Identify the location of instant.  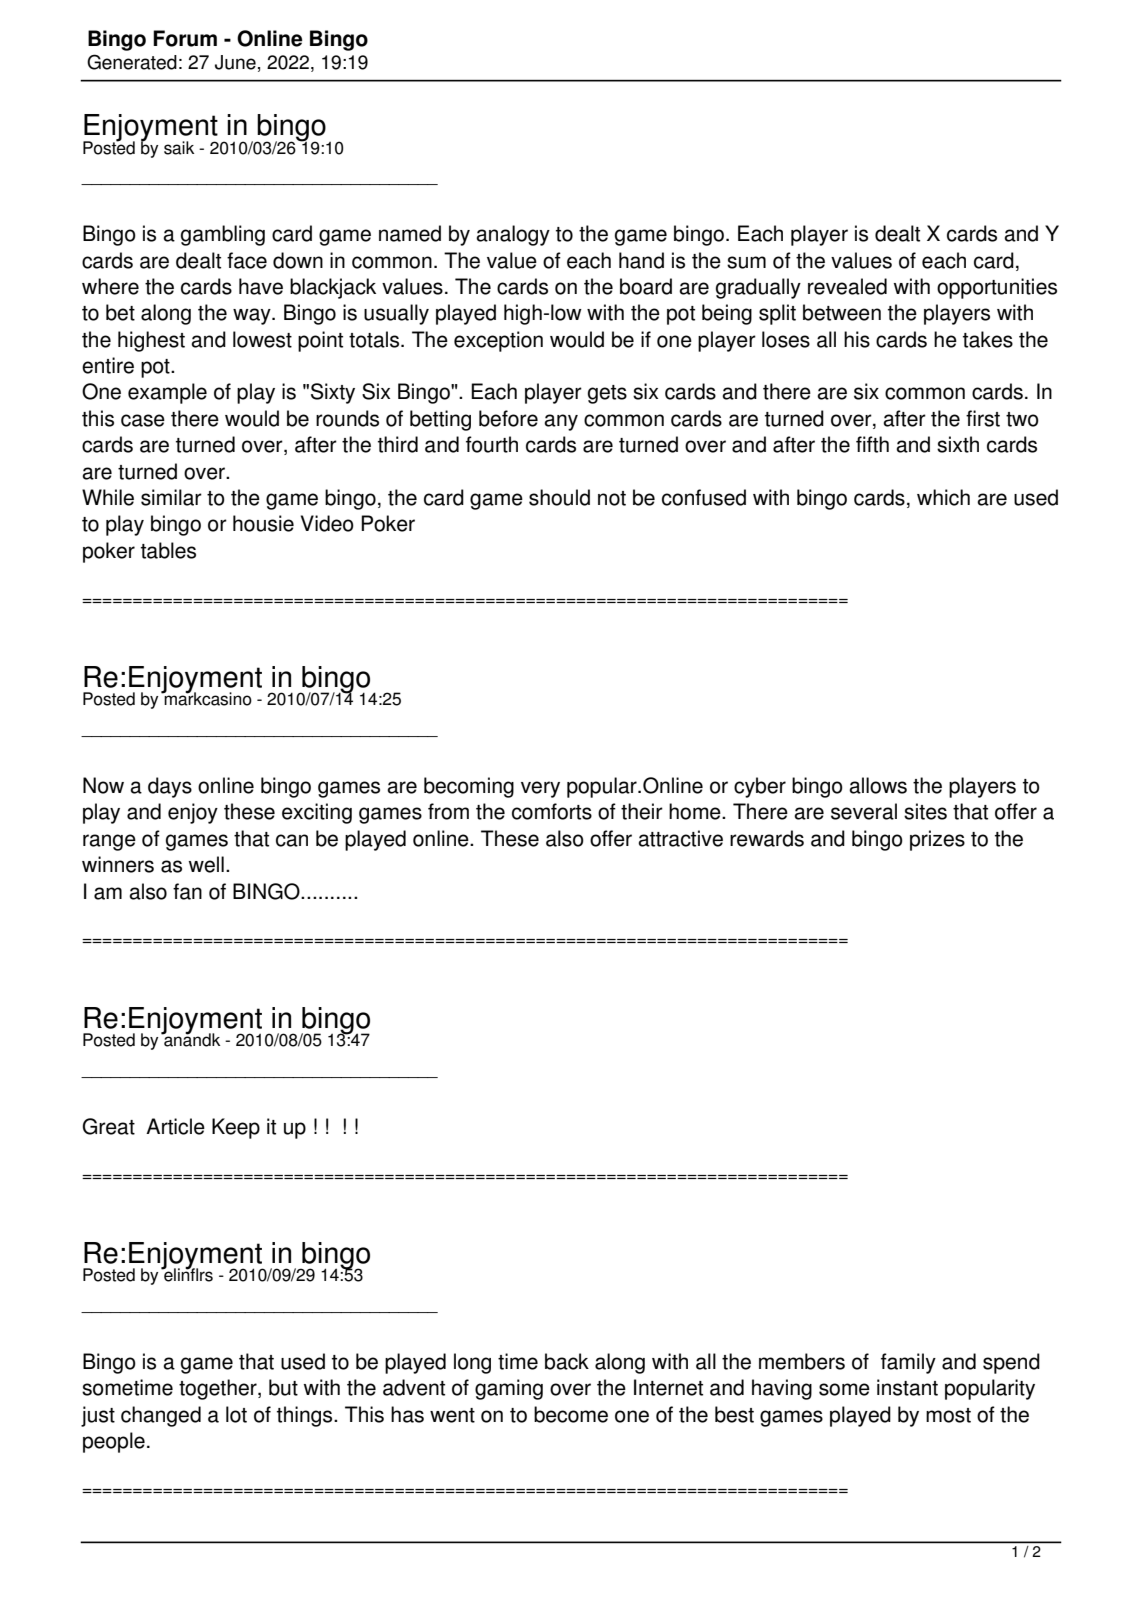
(907, 1387).
